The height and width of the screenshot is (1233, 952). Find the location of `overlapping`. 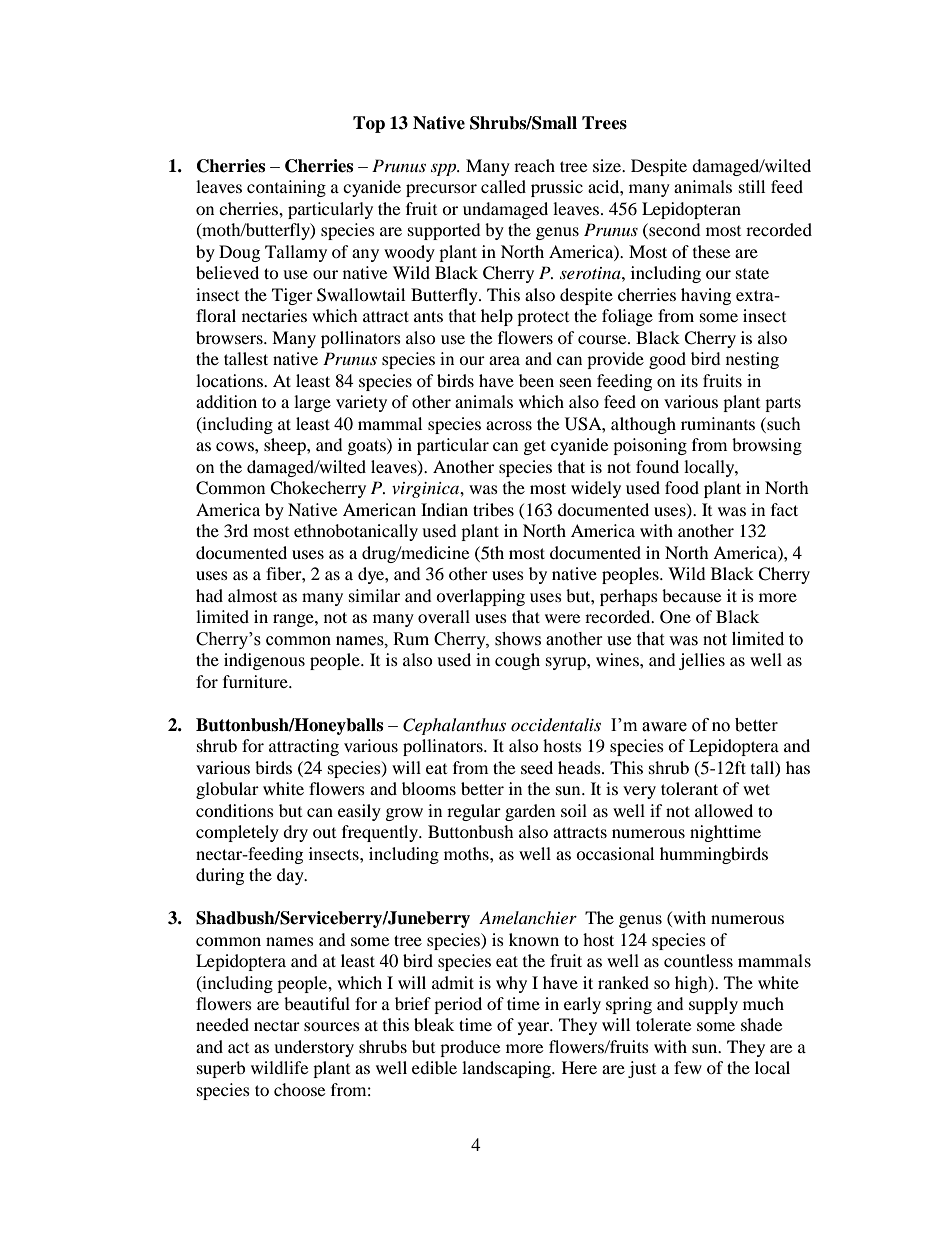

overlapping is located at coordinates (480, 597).
